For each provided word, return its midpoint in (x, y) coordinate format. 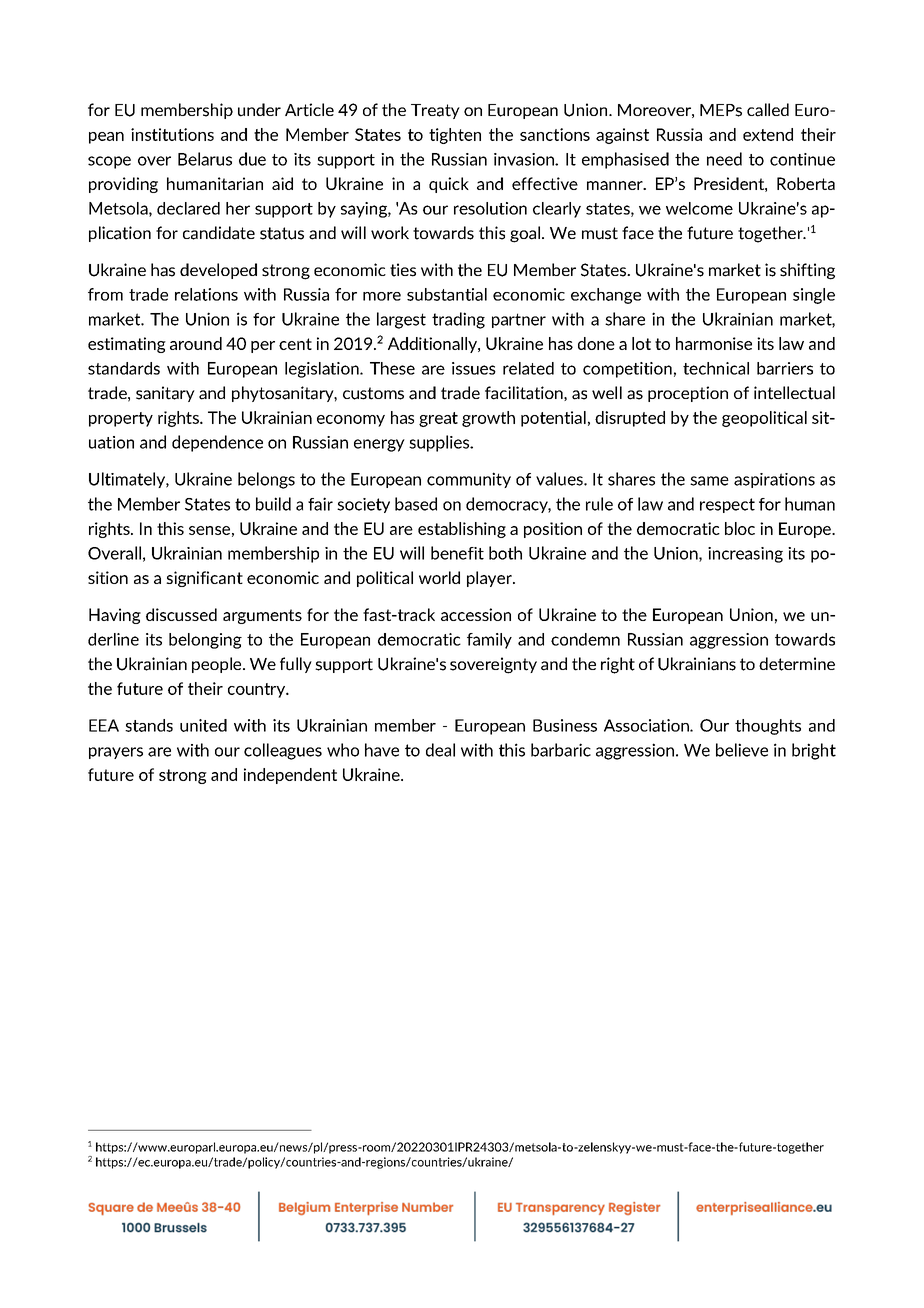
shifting (807, 271)
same (709, 481)
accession (476, 614)
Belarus (205, 159)
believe (742, 750)
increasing (745, 555)
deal (440, 750)
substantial (447, 294)
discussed (181, 614)
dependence (217, 443)
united (203, 725)
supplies (440, 443)
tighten (455, 136)
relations (206, 294)
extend (768, 134)
